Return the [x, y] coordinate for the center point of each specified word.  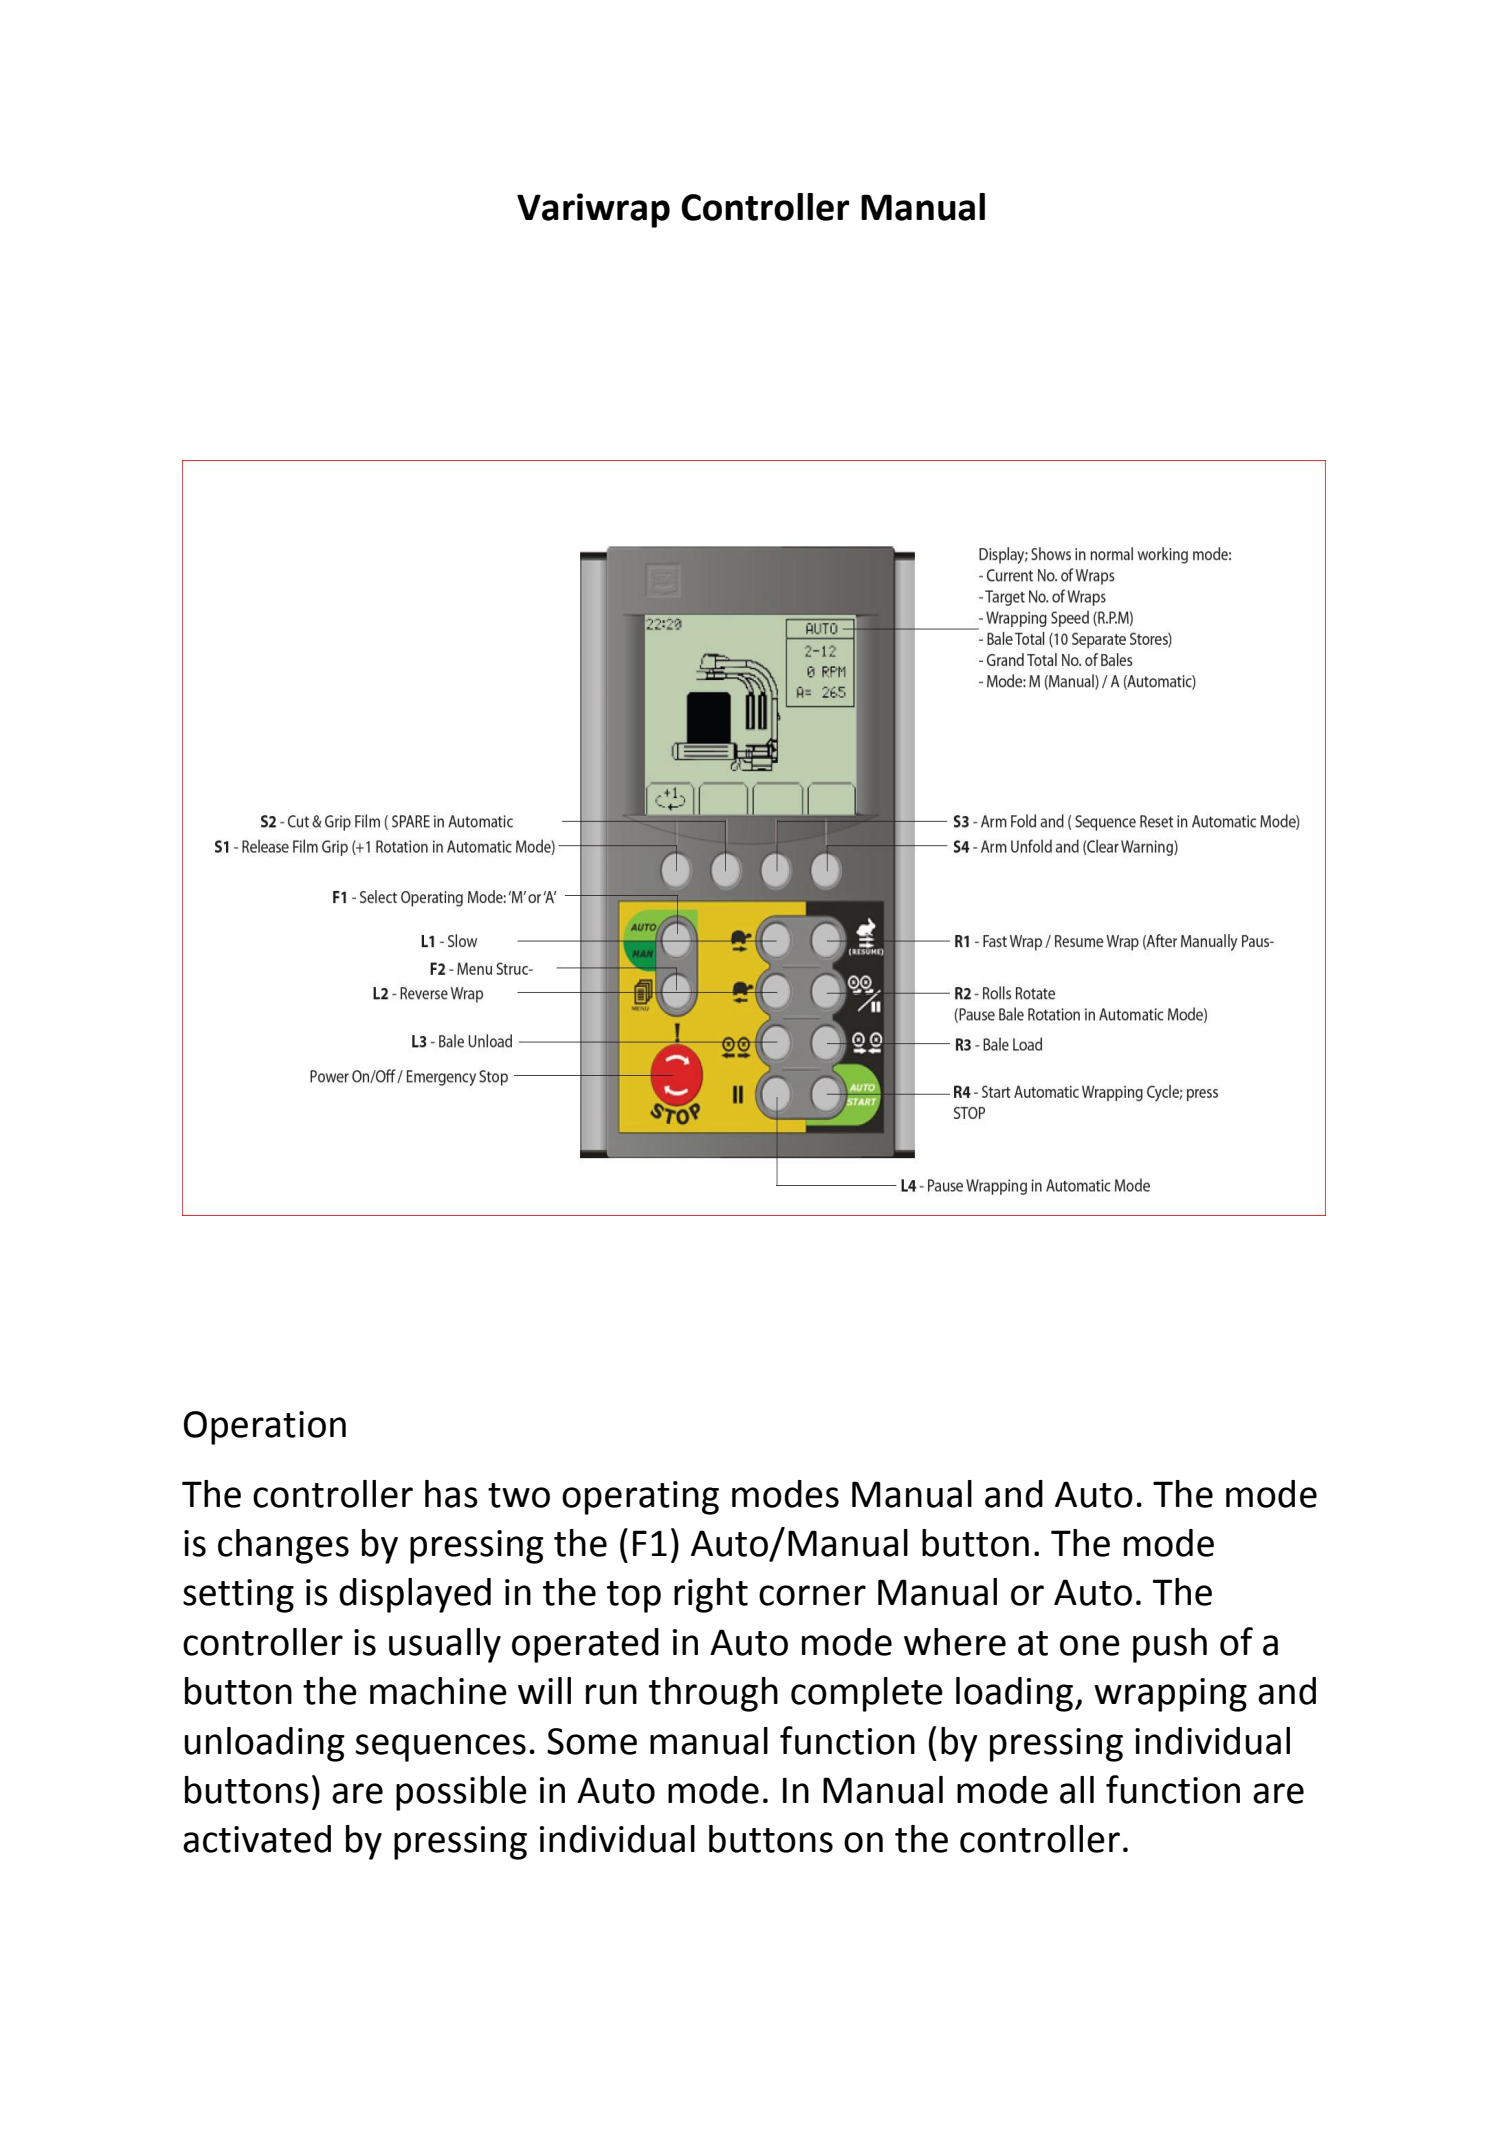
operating [640, 1498]
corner [812, 1595]
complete [867, 1694]
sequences [441, 1748]
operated [585, 1645]
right [711, 1595]
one [1090, 1645]
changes [283, 1546]
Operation [265, 1428]
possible [461, 1793]
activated [257, 1839]
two [519, 1495]
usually [445, 1645]
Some [592, 1741]
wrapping [1170, 1695]
